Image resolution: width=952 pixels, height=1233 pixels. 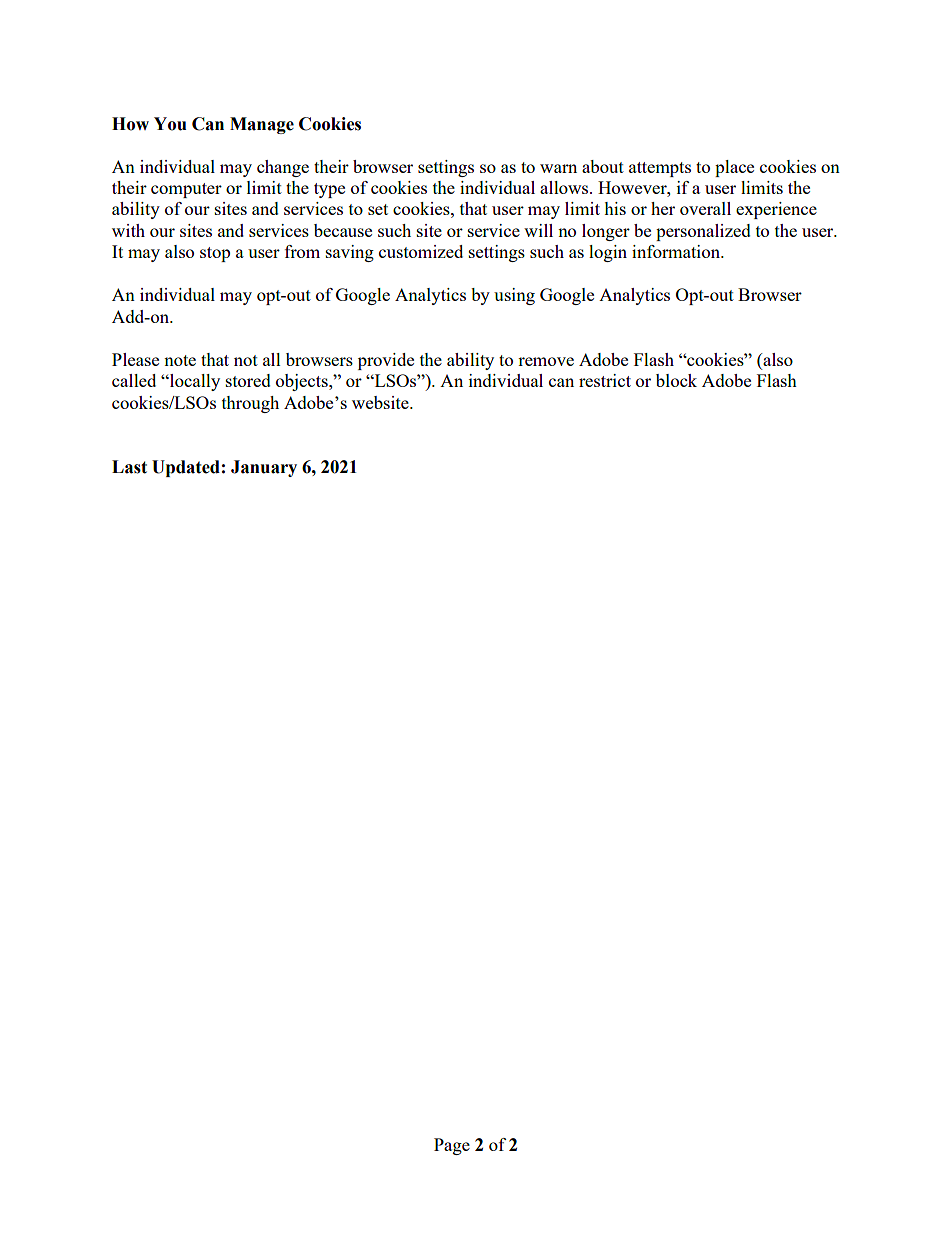 I want to click on Last, so click(x=129, y=467).
